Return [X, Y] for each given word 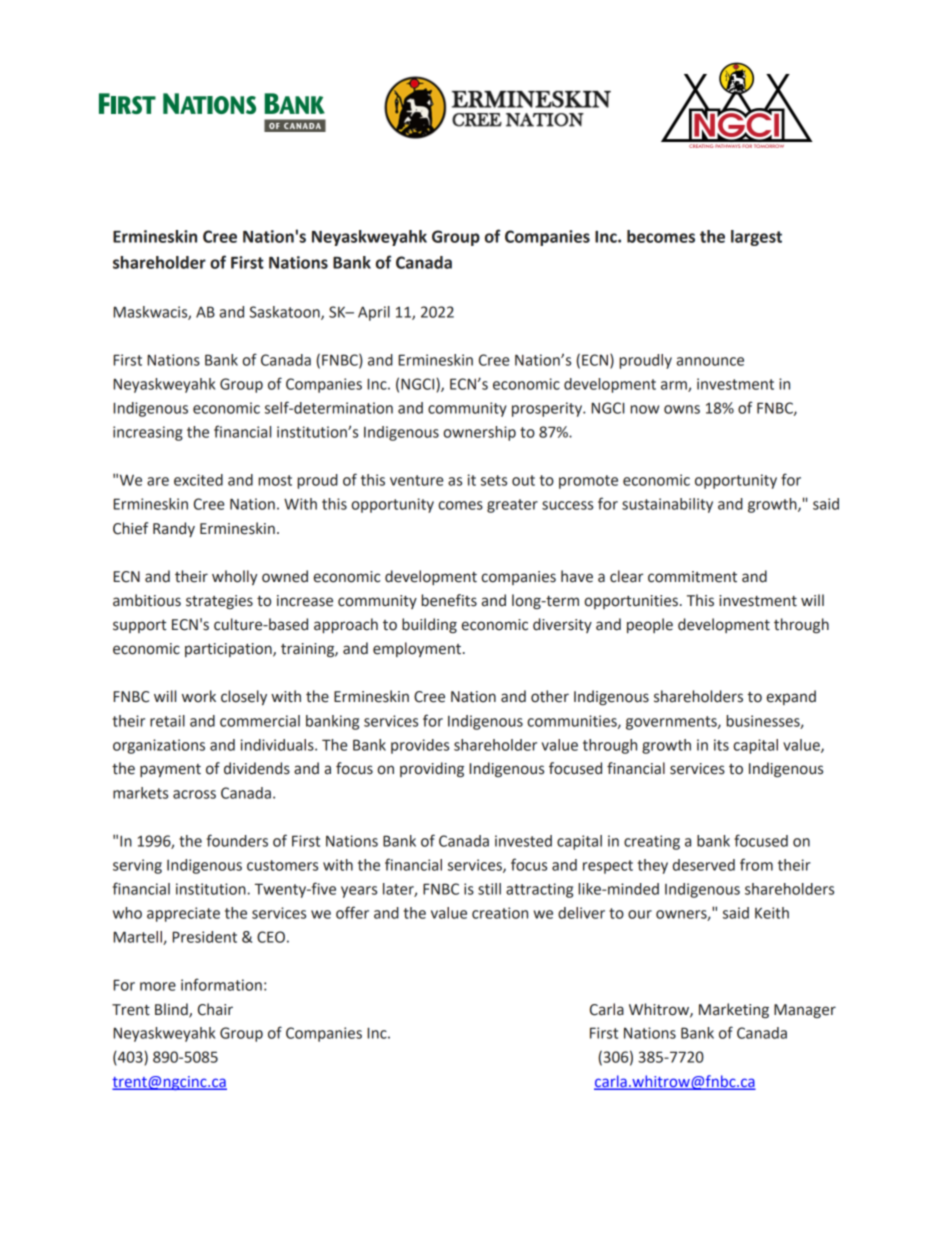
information [221, 984]
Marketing [734, 1011]
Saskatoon [286, 313]
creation [500, 913]
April [374, 313]
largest [756, 238]
